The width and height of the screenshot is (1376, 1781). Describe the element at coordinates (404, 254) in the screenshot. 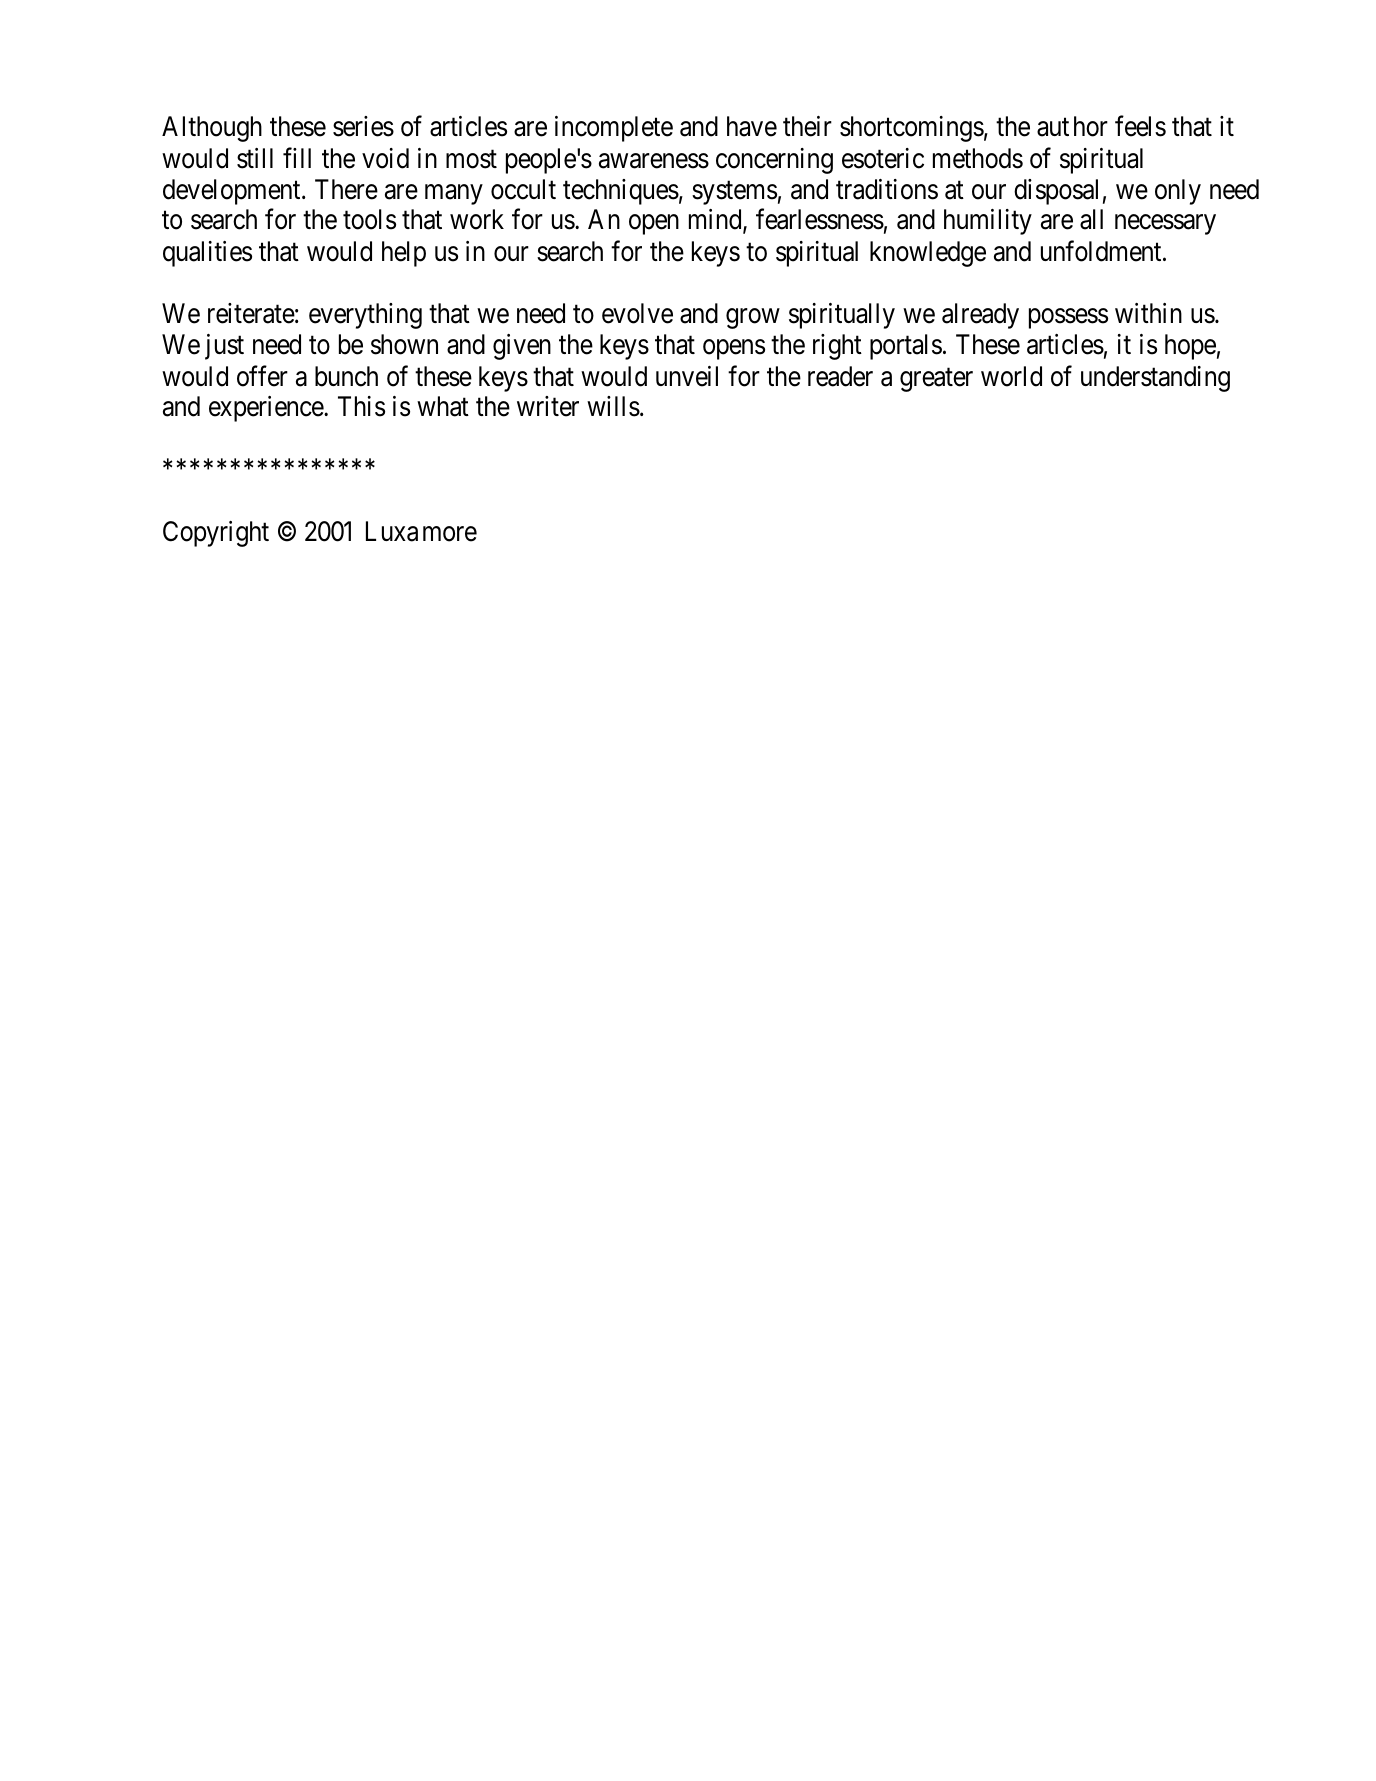

I see `help` at that location.
